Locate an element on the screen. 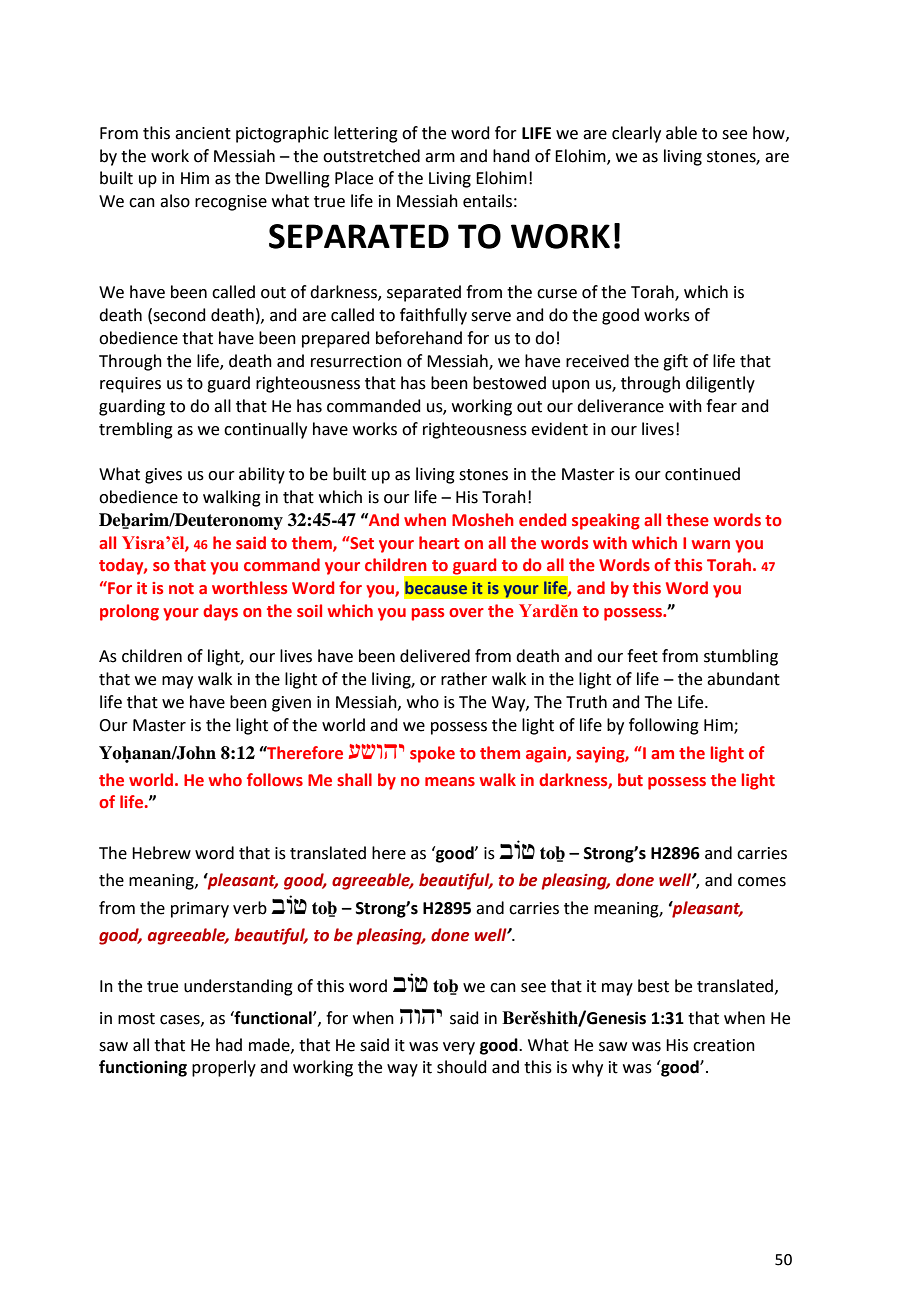  gives is located at coordinates (163, 476).
